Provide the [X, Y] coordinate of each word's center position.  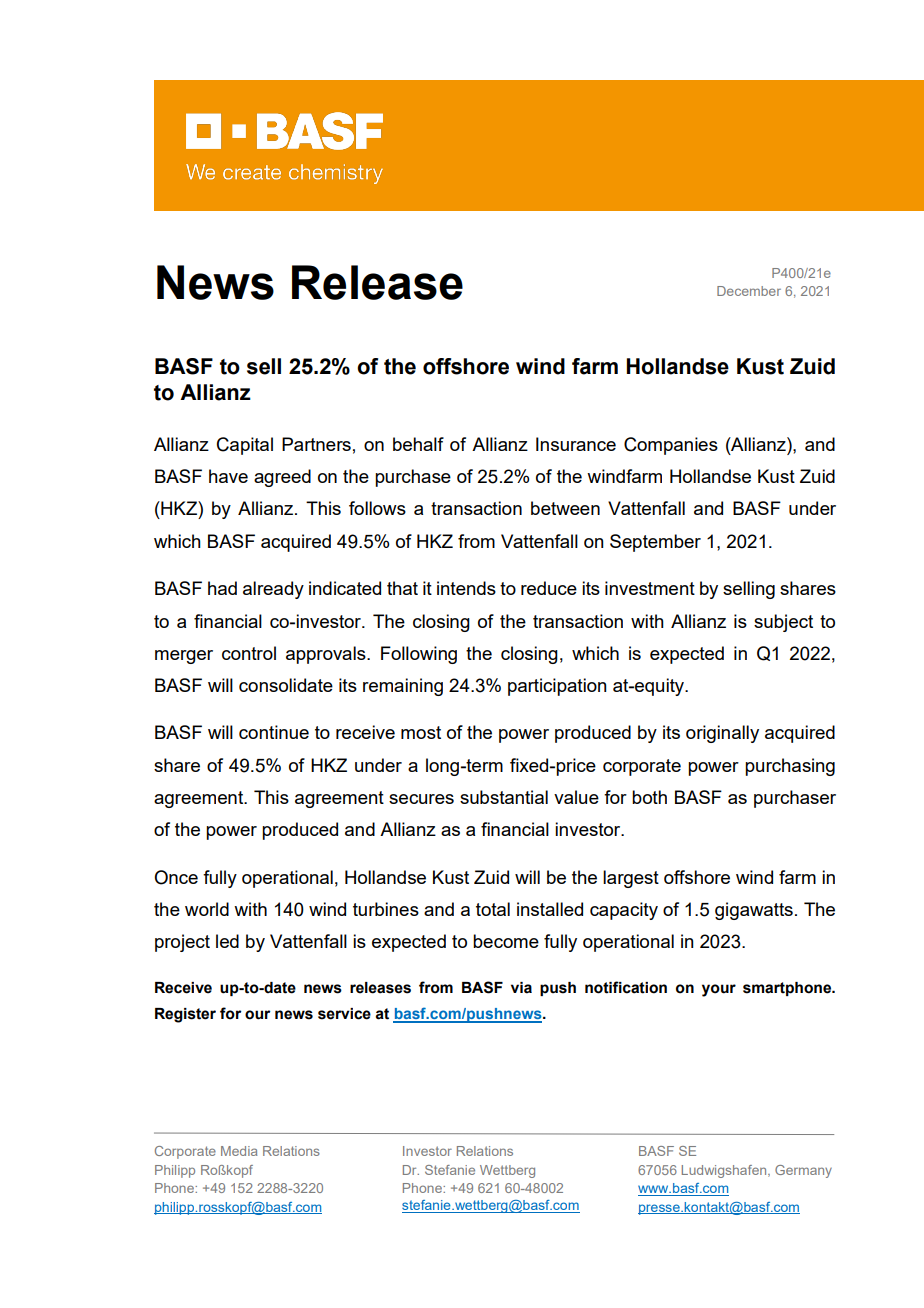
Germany [803, 1171]
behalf [418, 444]
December [749, 291]
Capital [245, 446]
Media [239, 1151]
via [521, 988]
